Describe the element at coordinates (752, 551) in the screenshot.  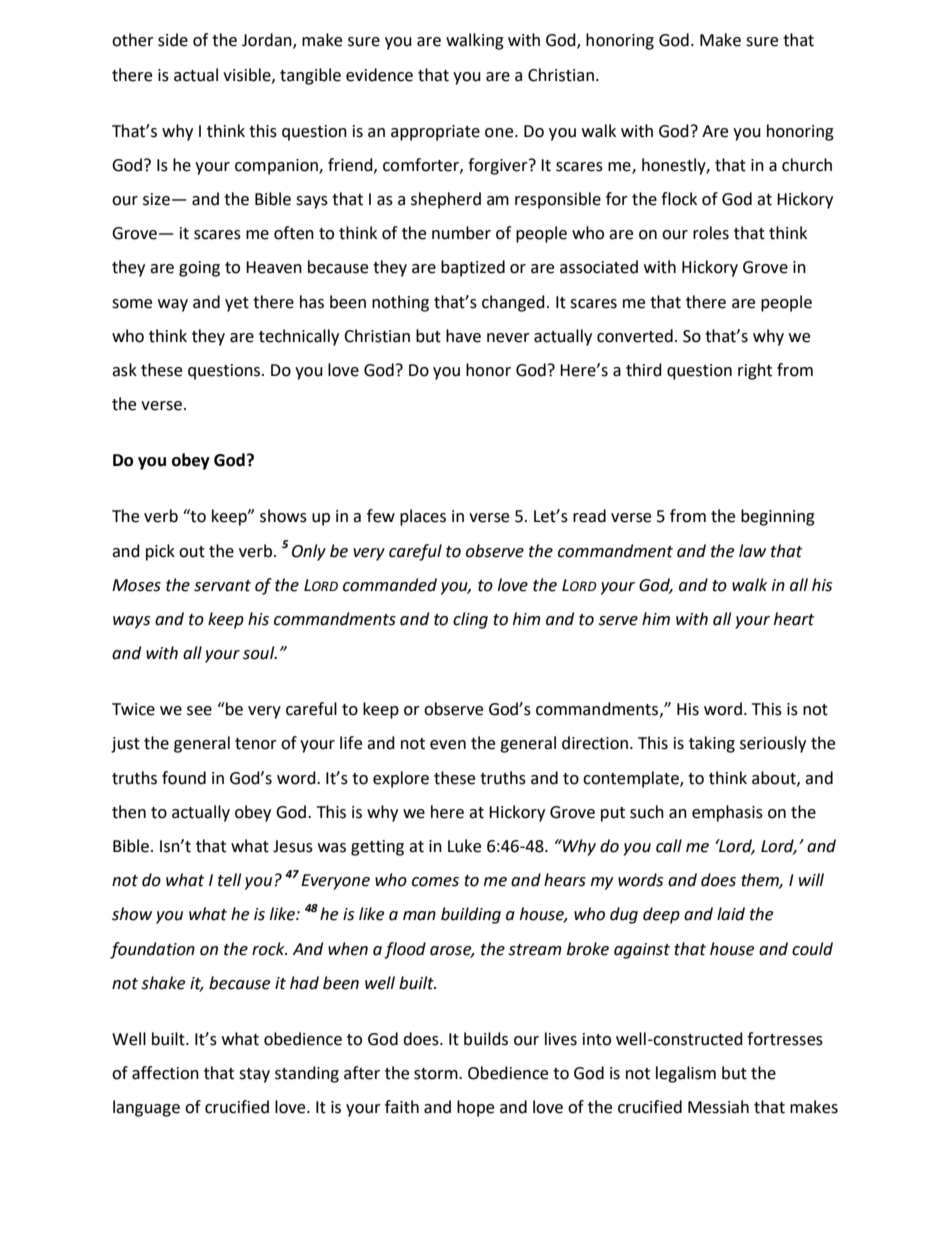
I see `law` at that location.
